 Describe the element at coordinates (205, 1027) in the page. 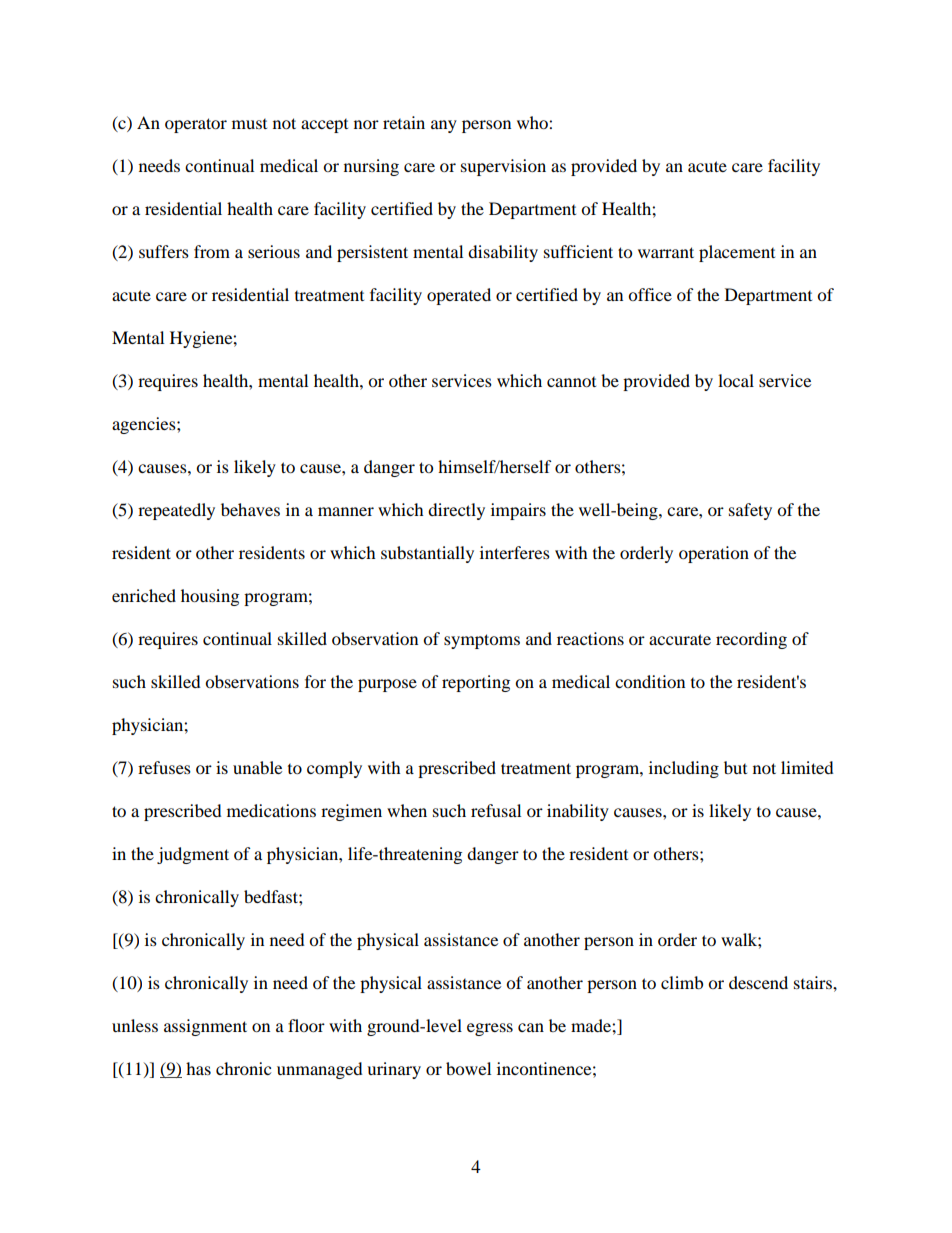

I see `assignment` at that location.
